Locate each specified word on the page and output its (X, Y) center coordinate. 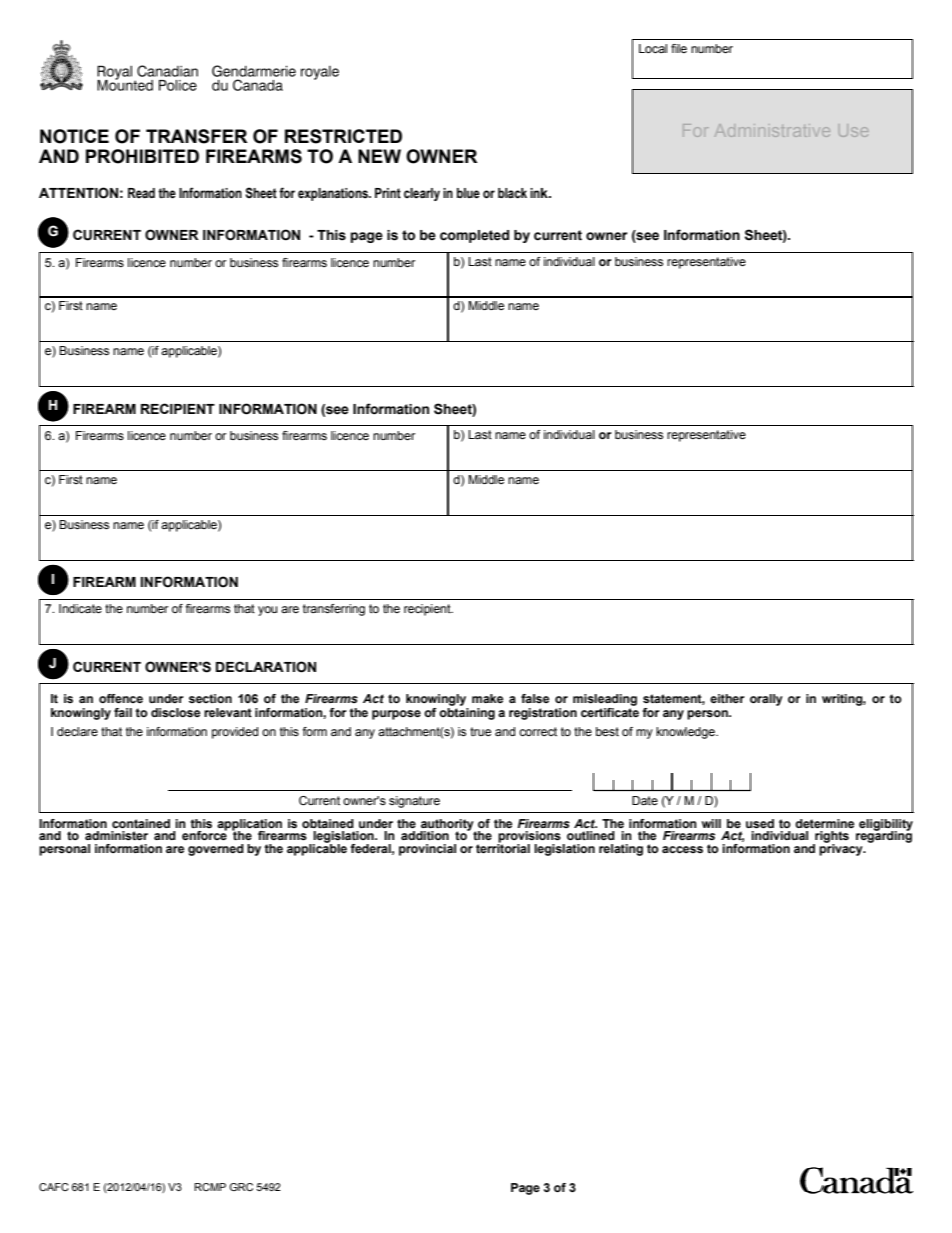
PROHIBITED (142, 156)
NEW (379, 156)
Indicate (80, 608)
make (487, 698)
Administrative (772, 130)
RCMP (210, 1187)
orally (766, 700)
